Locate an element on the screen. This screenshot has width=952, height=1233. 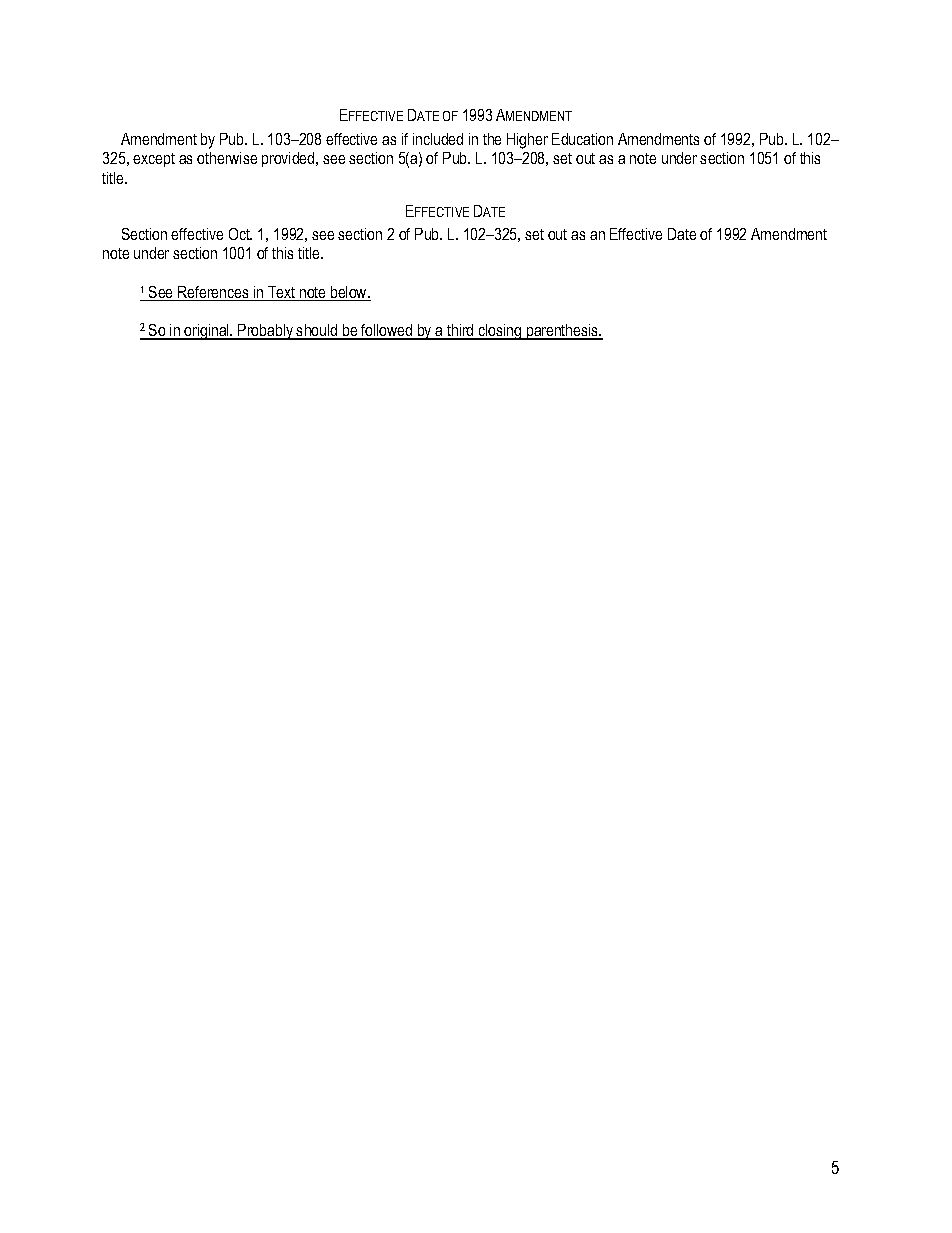
Education is located at coordinates (582, 139).
